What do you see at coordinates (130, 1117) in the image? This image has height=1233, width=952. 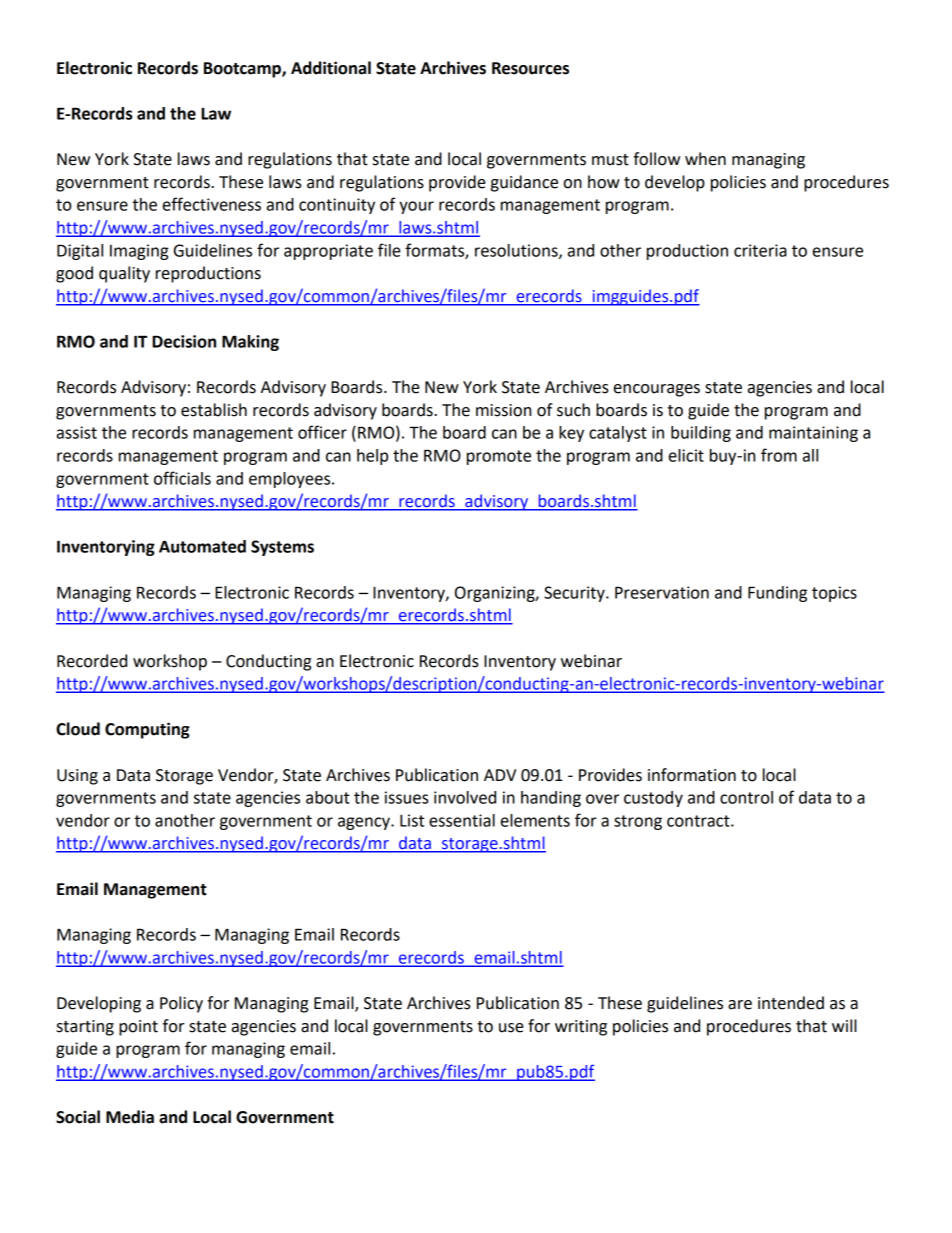 I see `Media` at bounding box center [130, 1117].
